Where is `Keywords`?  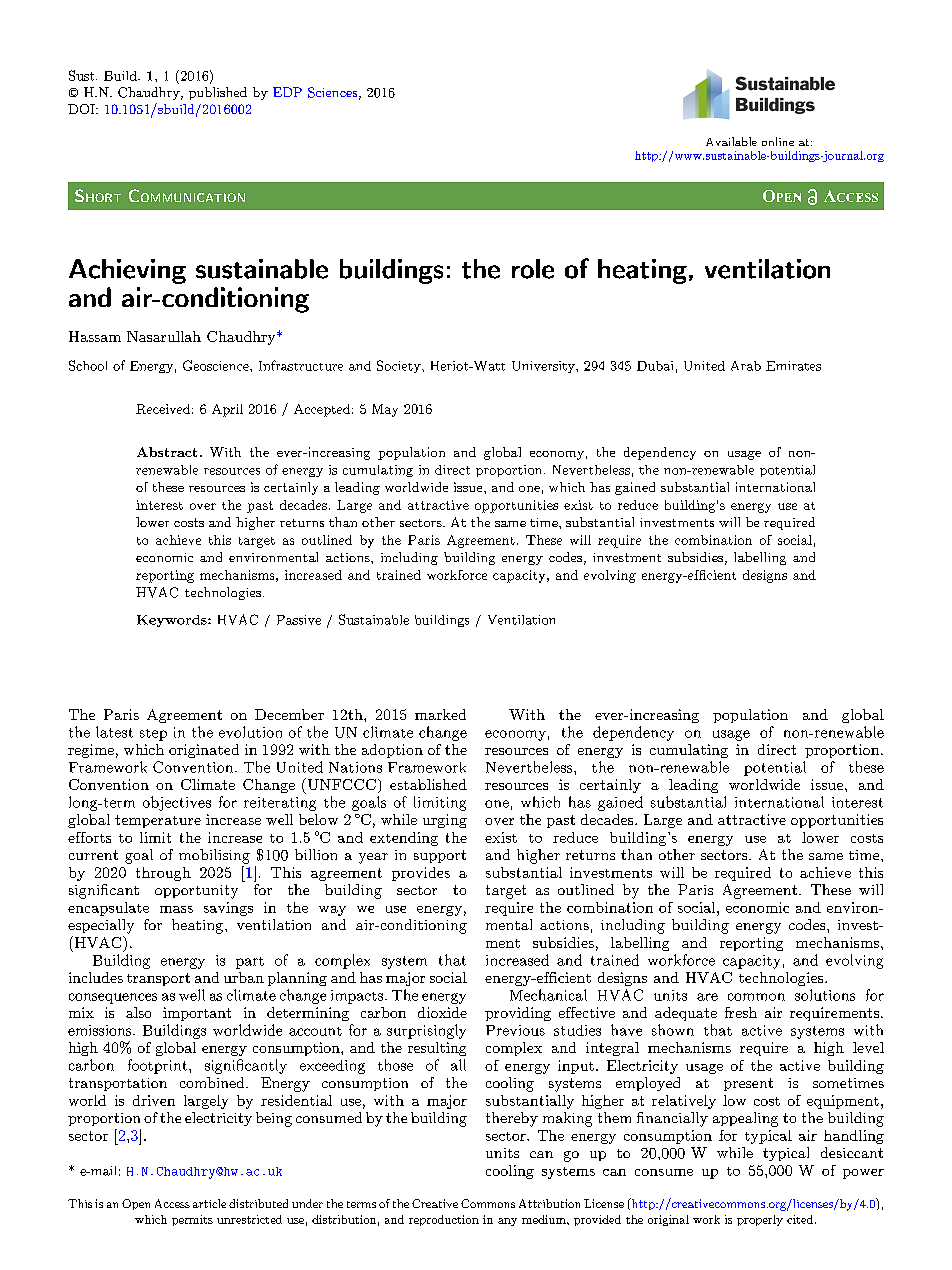 Keywords is located at coordinates (173, 621).
